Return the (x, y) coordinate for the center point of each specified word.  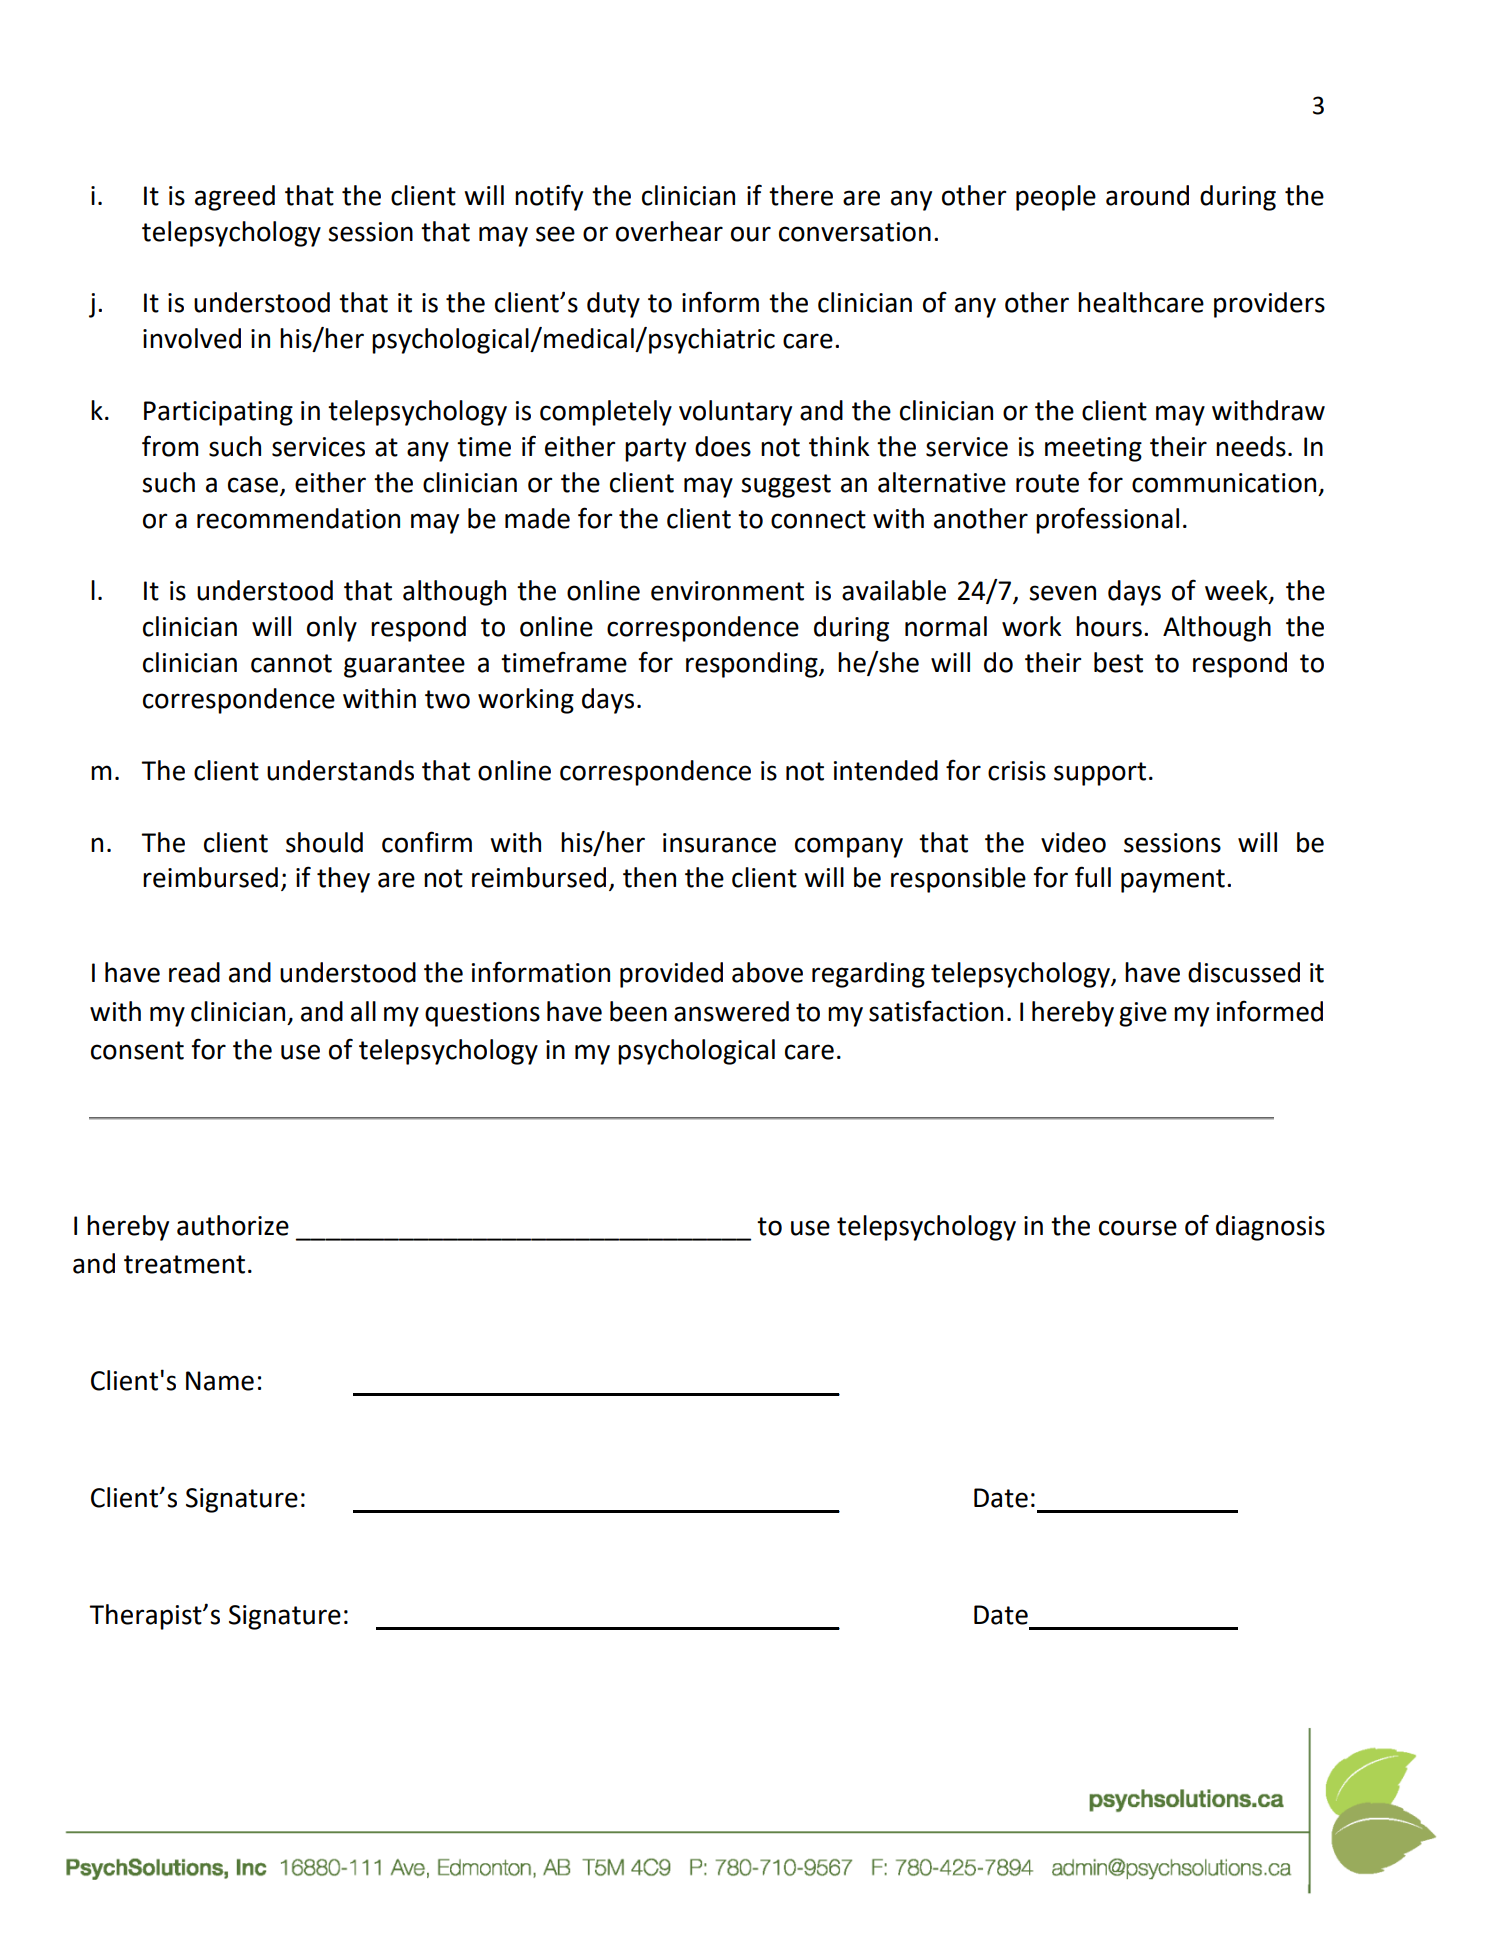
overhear (669, 231)
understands (340, 770)
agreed (235, 198)
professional (1107, 520)
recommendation (298, 518)
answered (731, 1011)
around (1147, 195)
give (1143, 1014)
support (1100, 774)
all (363, 1011)
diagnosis (1270, 1228)
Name (220, 1381)
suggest (786, 486)
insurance (719, 843)
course (1138, 1228)
